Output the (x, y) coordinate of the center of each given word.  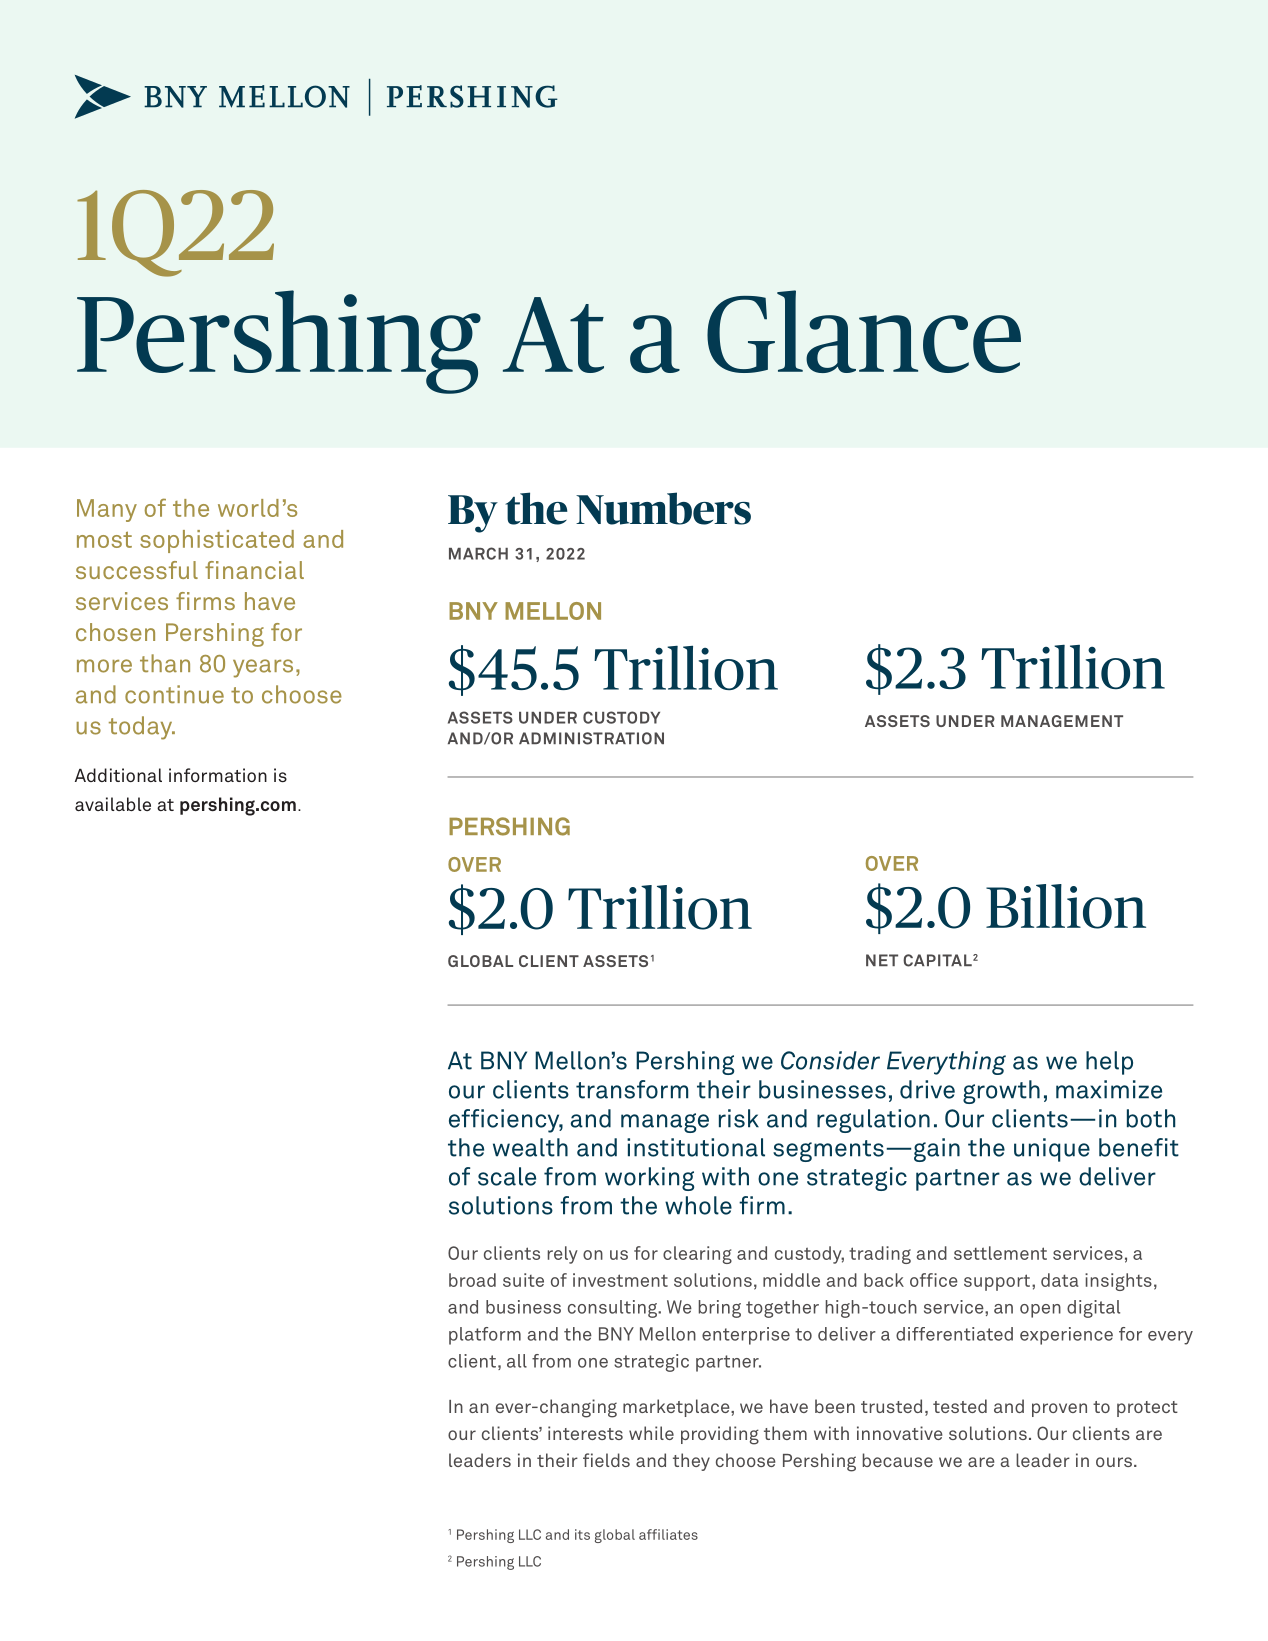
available (113, 804)
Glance (864, 331)
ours (1114, 1462)
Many (107, 510)
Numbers (663, 508)
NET (882, 960)
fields (606, 1460)
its (582, 1534)
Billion (1066, 906)
